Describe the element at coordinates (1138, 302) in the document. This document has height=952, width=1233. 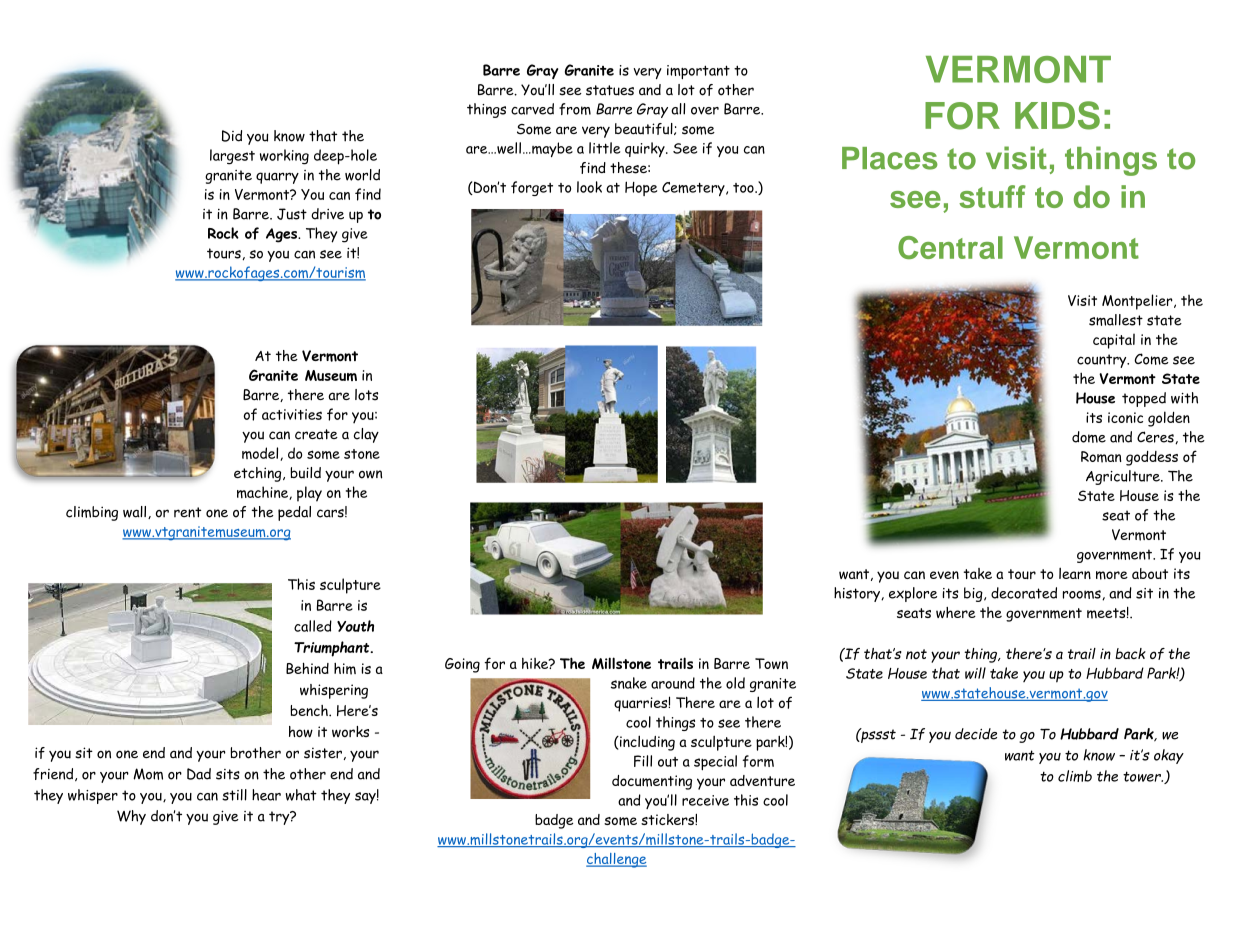
I see `Montpelier` at that location.
